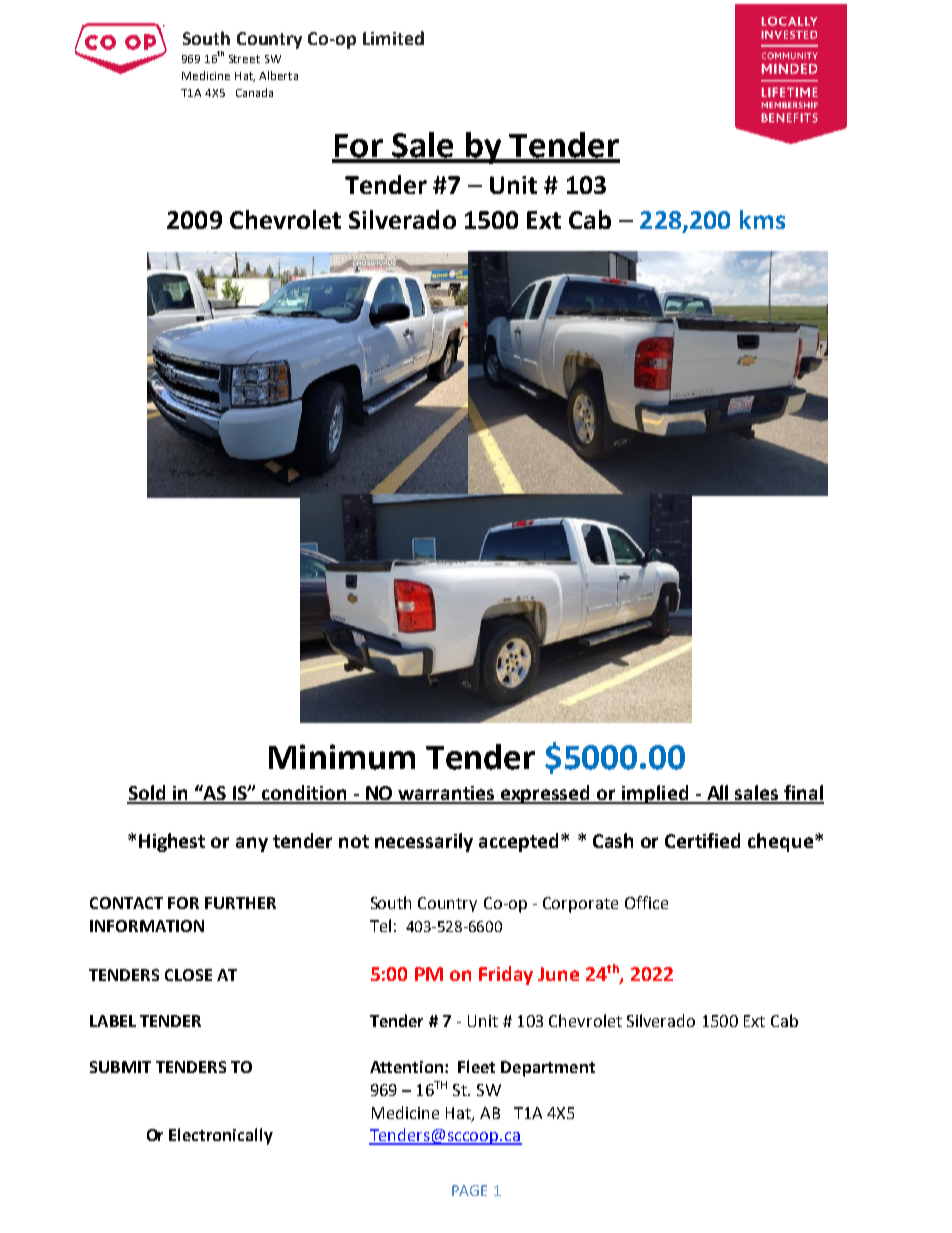 Image resolution: width=952 pixels, height=1233 pixels. I want to click on implied, so click(655, 794).
